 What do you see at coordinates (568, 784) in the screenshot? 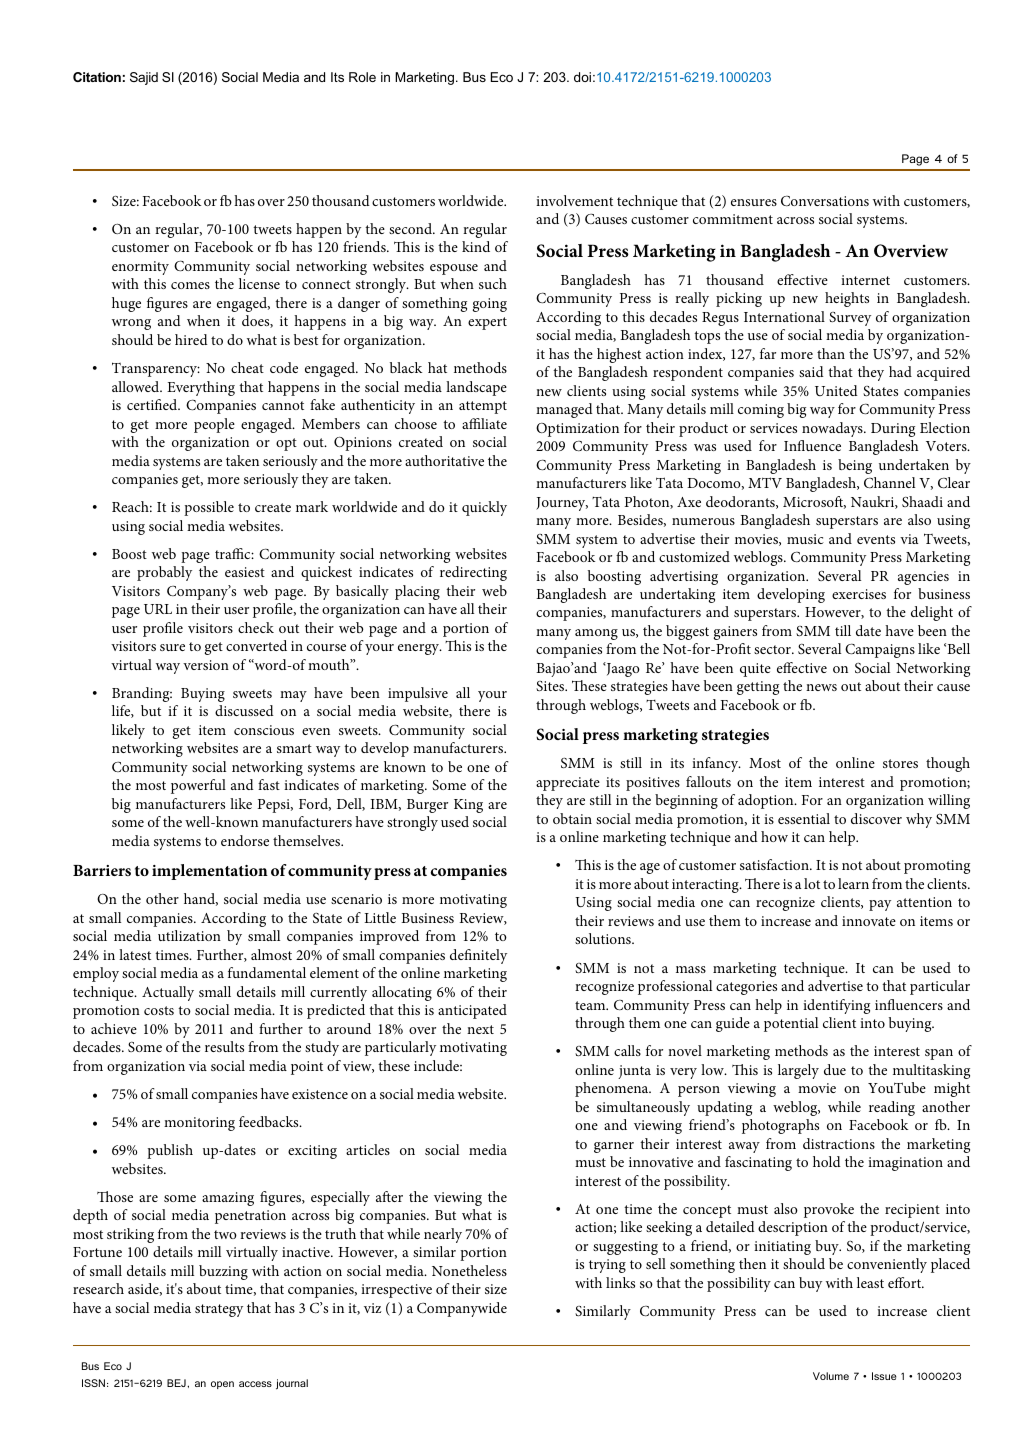
I see `appreciate` at bounding box center [568, 784].
